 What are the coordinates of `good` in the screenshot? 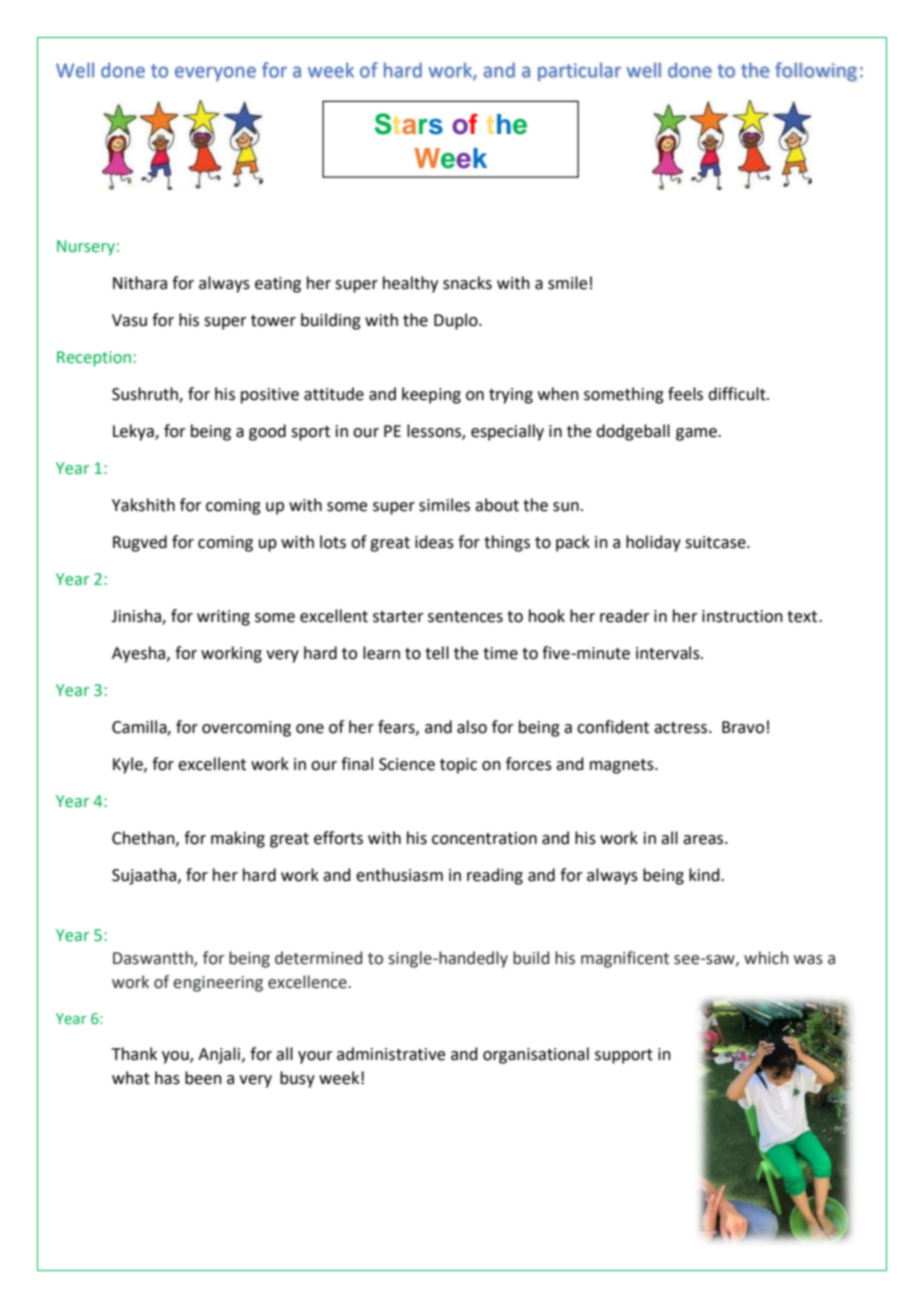 It's located at (267, 432).
